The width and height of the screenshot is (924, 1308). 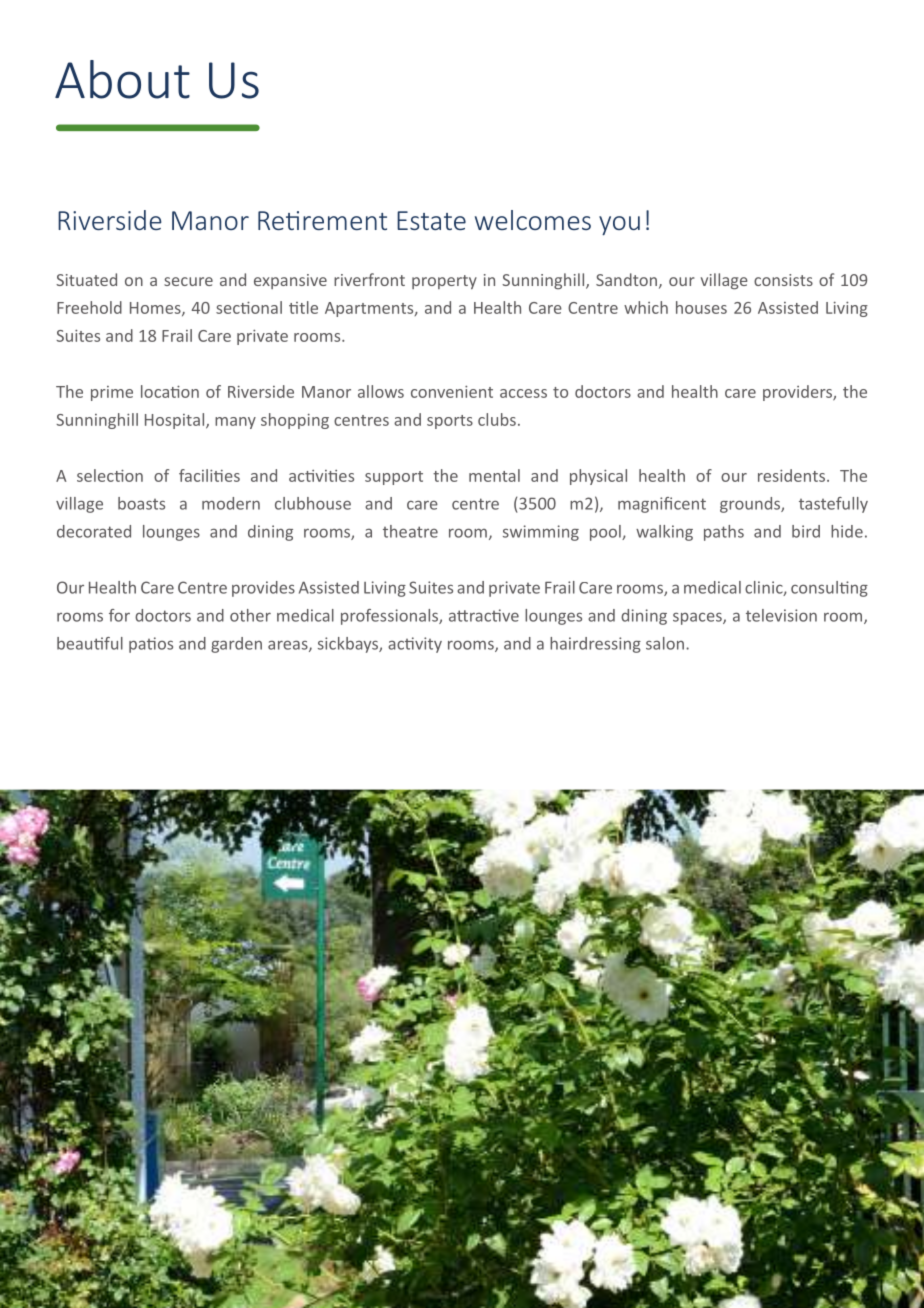 I want to click on providers, so click(x=798, y=393).
